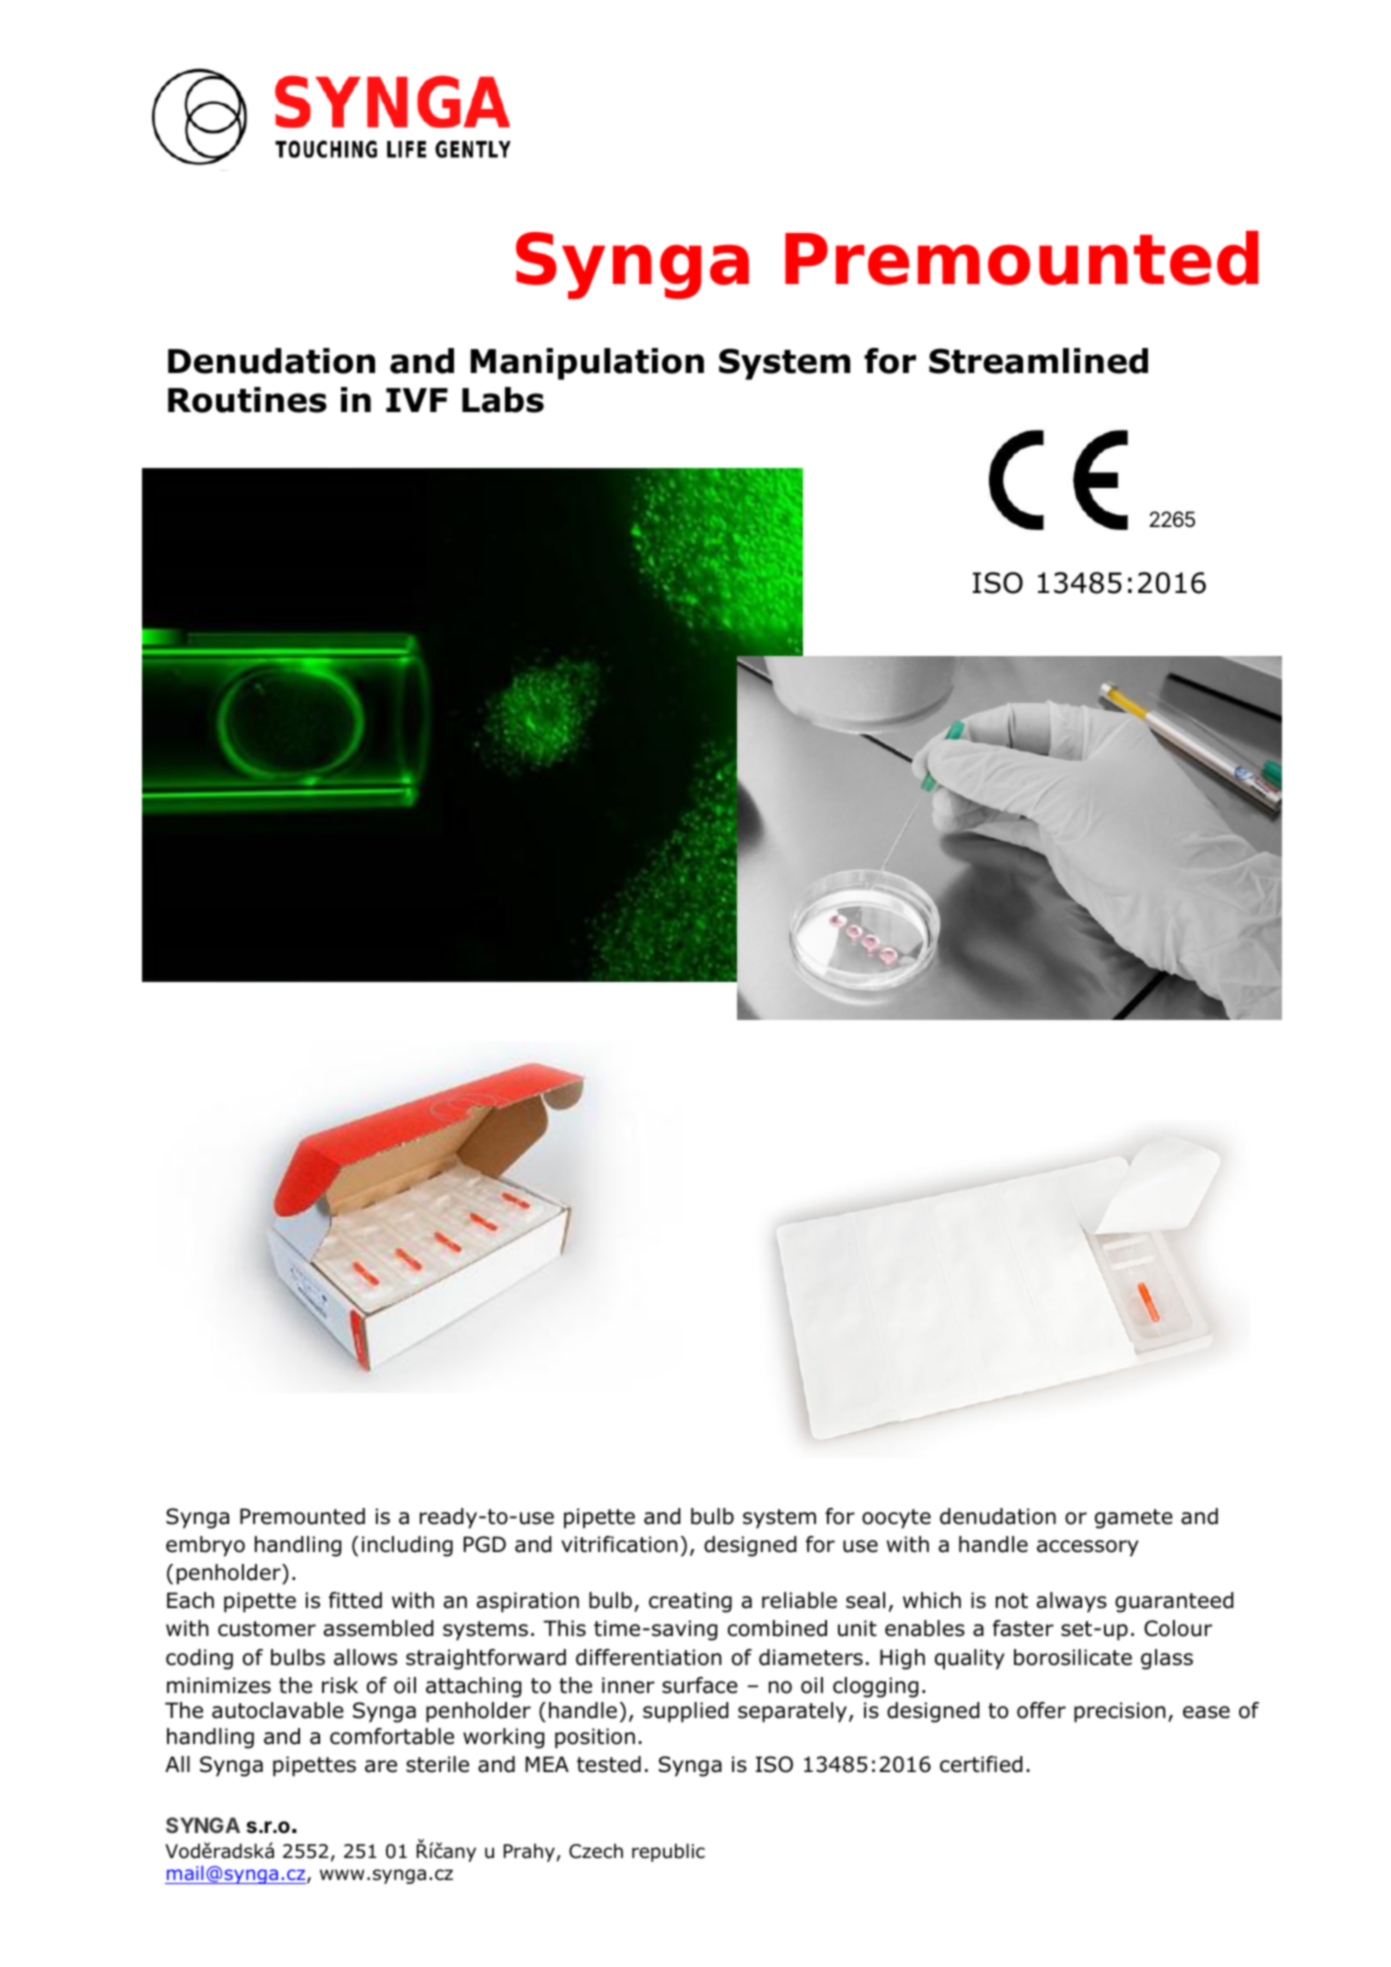  I want to click on including, so click(407, 1546).
